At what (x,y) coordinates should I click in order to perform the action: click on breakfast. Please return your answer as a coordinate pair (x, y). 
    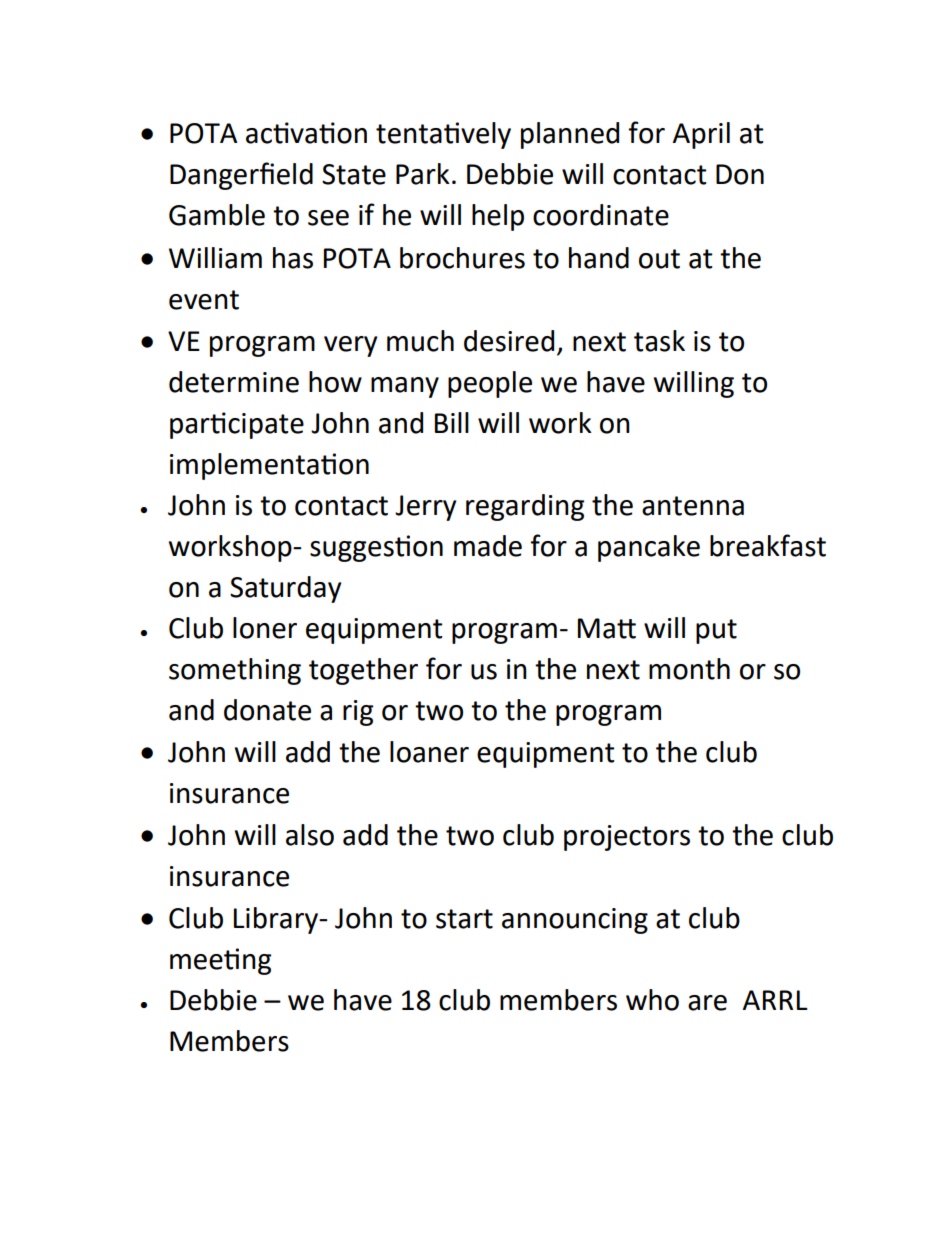
    Looking at the image, I should click on (768, 545).
